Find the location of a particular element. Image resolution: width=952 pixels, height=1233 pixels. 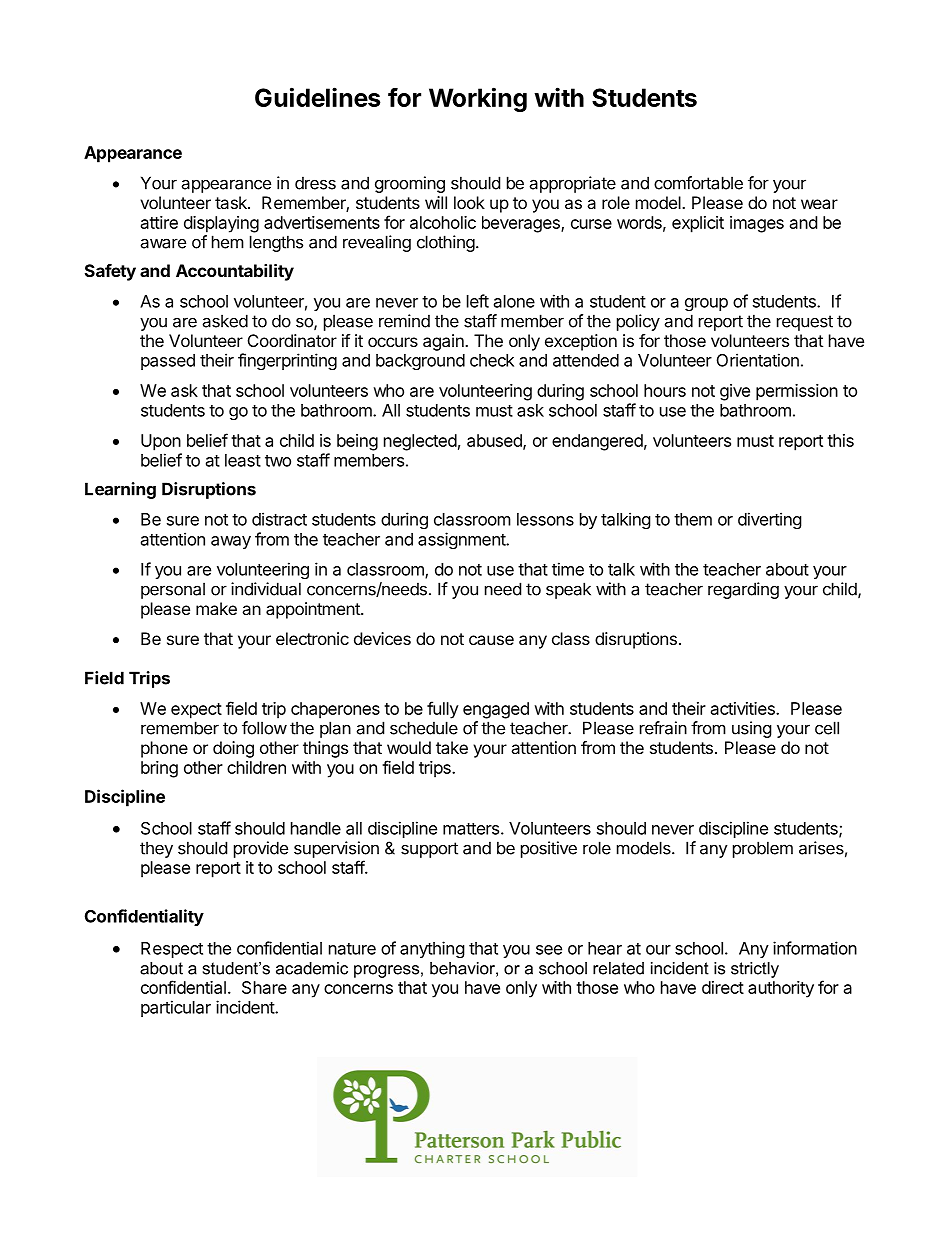

using is located at coordinates (752, 729).
